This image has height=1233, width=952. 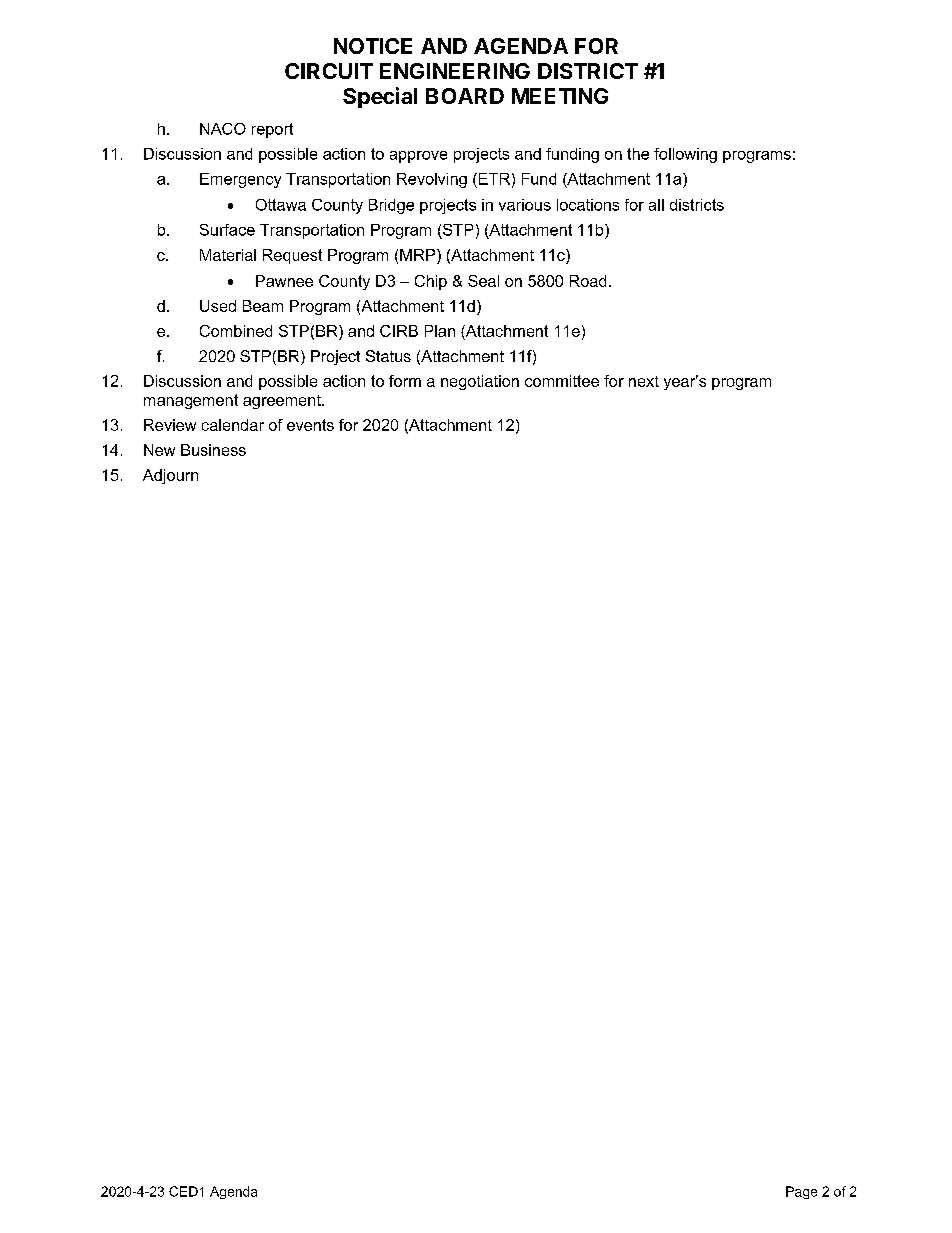 What do you see at coordinates (801, 1192) in the image?
I see `Page` at bounding box center [801, 1192].
